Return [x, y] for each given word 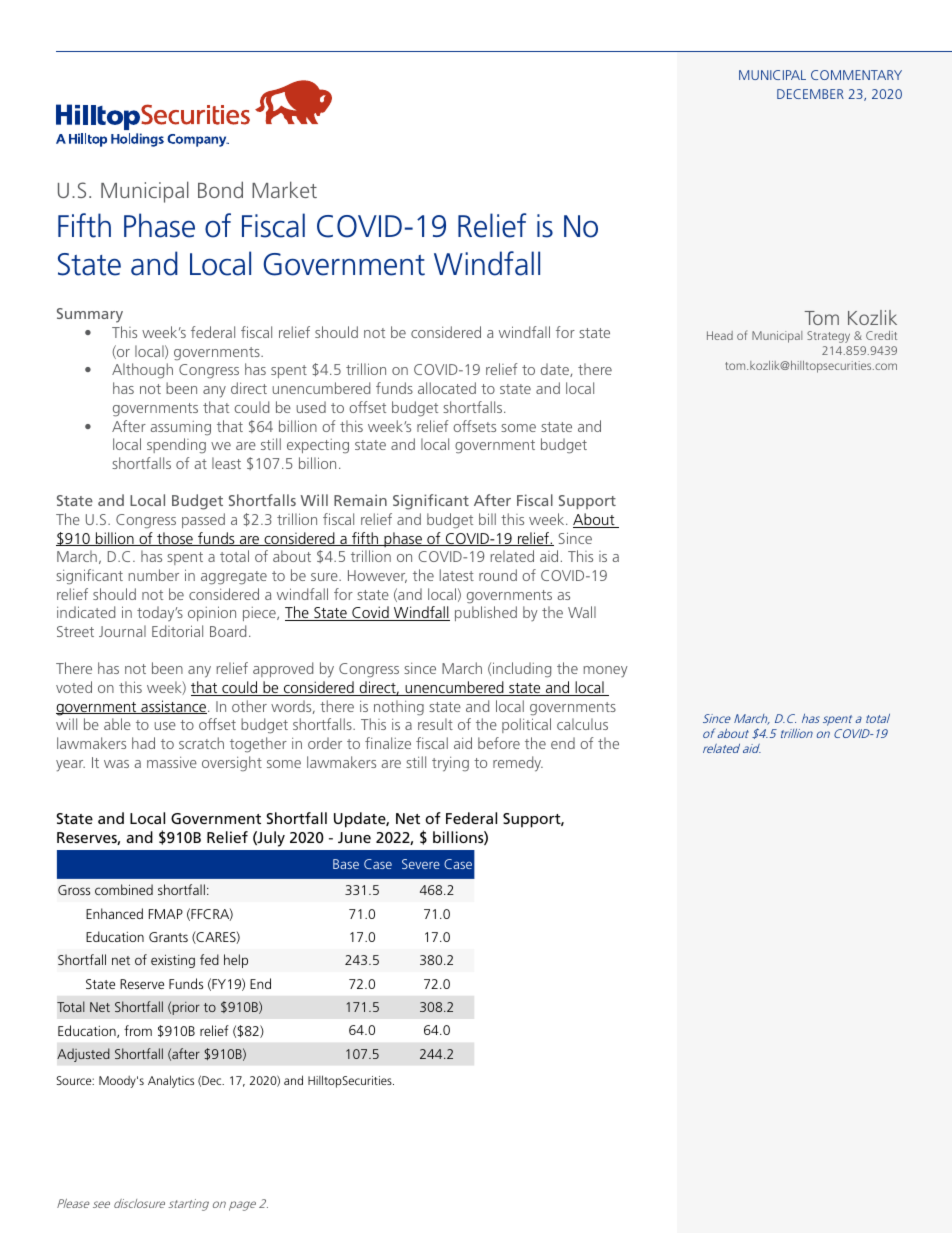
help [236, 961]
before [499, 743]
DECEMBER [810, 94]
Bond [220, 189]
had [143, 743]
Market [284, 189]
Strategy [828, 337]
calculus [582, 724]
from [138, 1030]
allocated [447, 388]
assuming [181, 428]
